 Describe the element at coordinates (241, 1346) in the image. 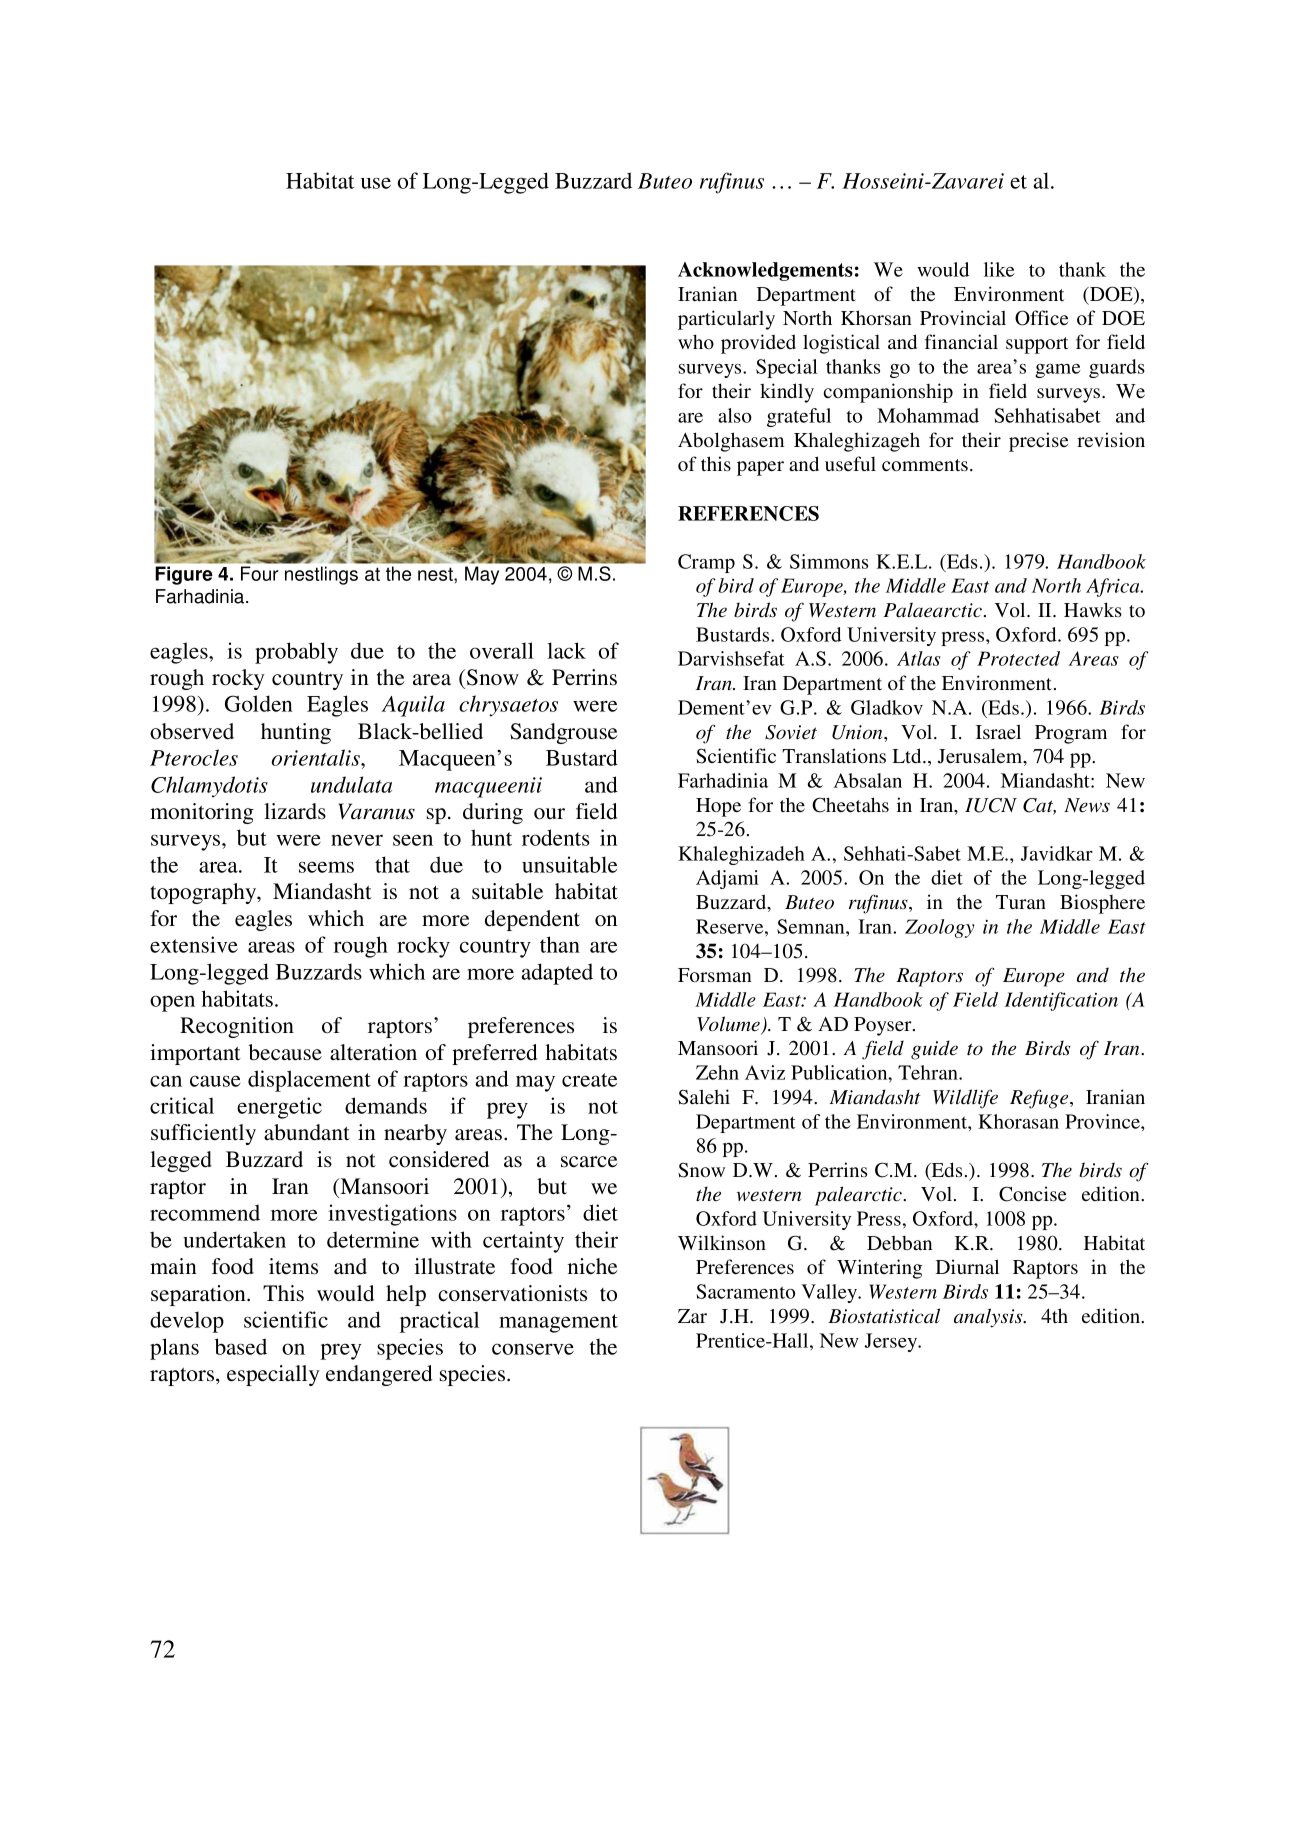

I see `based` at that location.
